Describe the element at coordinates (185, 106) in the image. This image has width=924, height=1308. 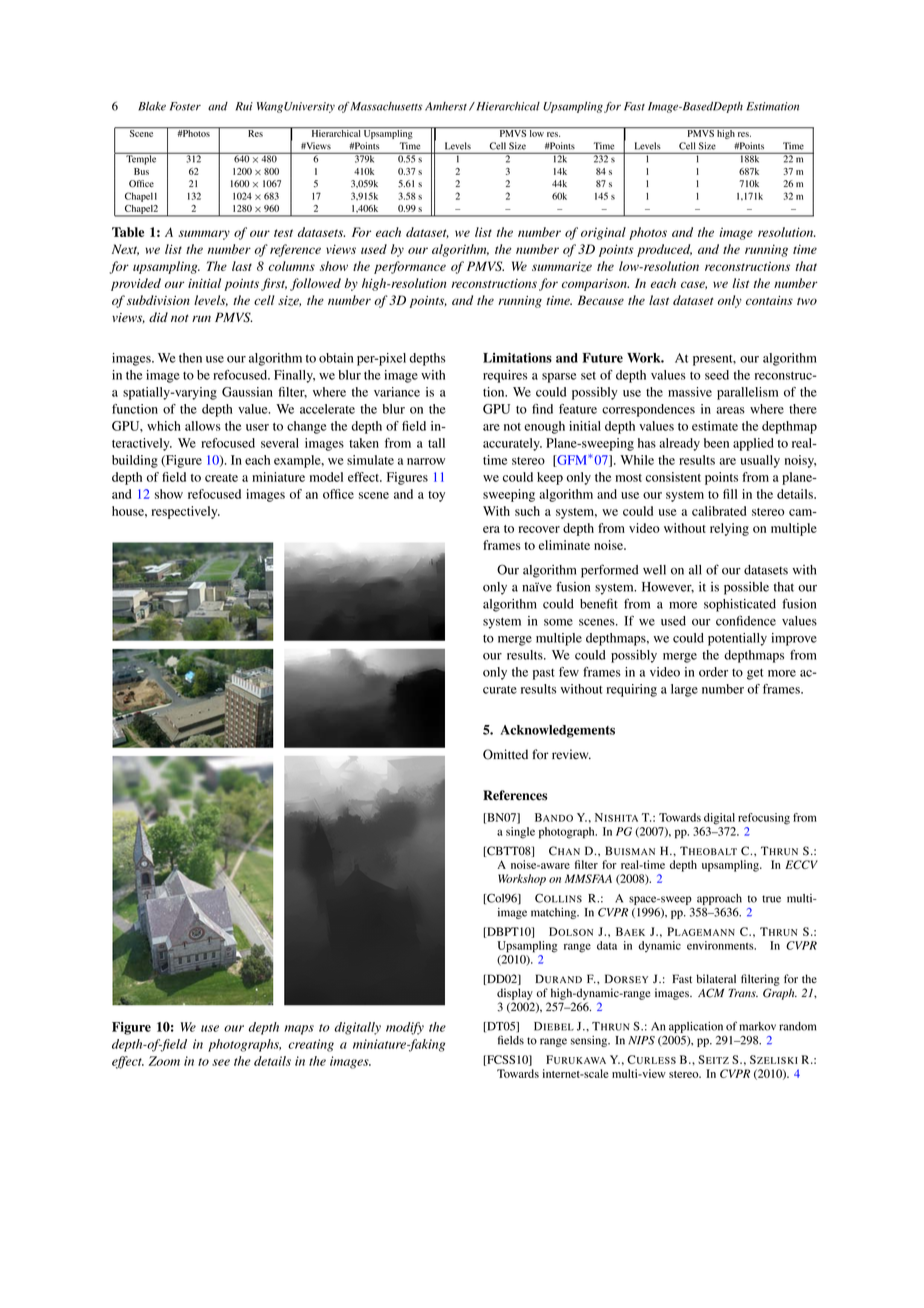
I see `Foster` at that location.
